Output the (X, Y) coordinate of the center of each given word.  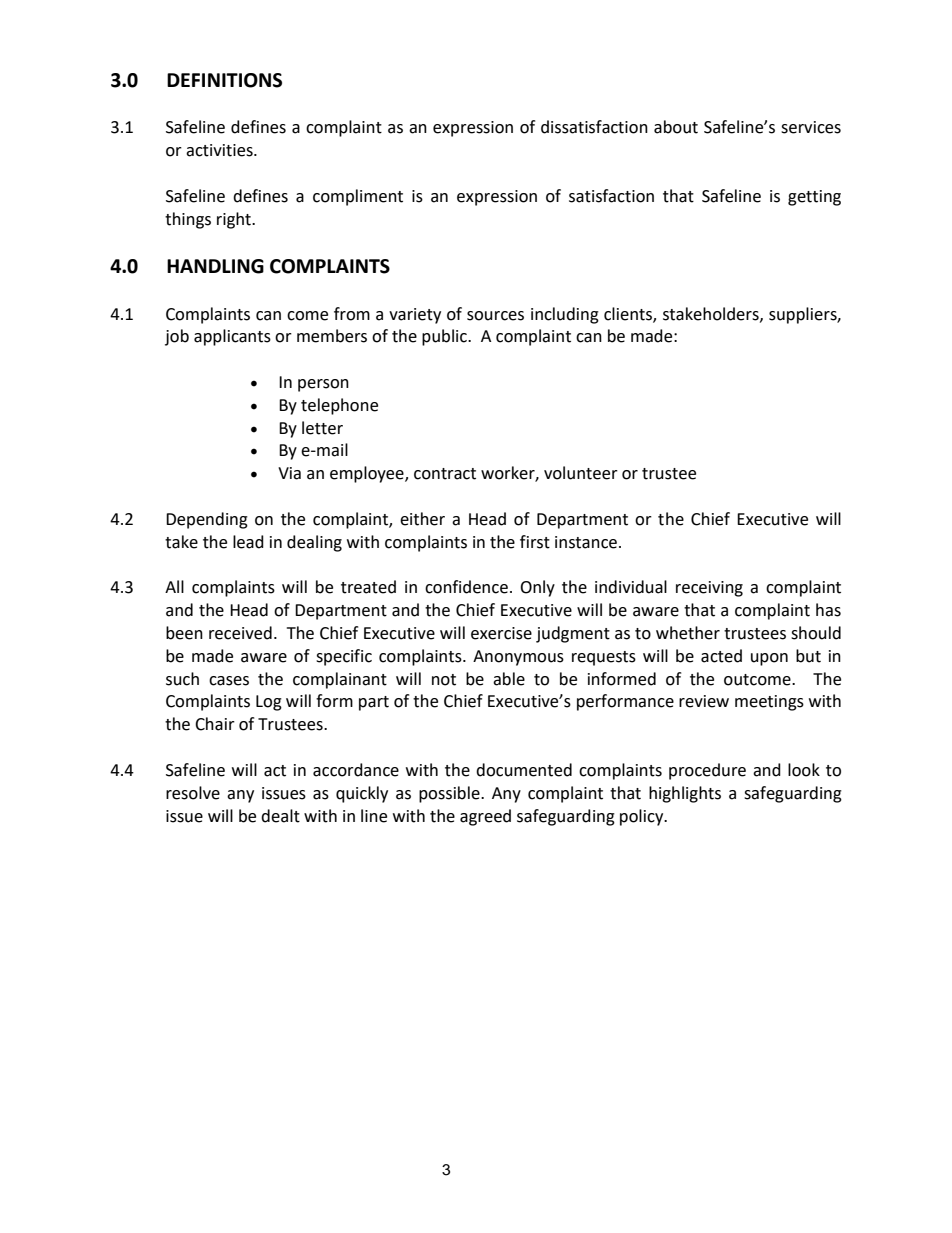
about (676, 127)
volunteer (581, 473)
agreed (485, 817)
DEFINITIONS (224, 80)
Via (289, 473)
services (811, 127)
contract (445, 474)
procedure (707, 771)
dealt (280, 816)
